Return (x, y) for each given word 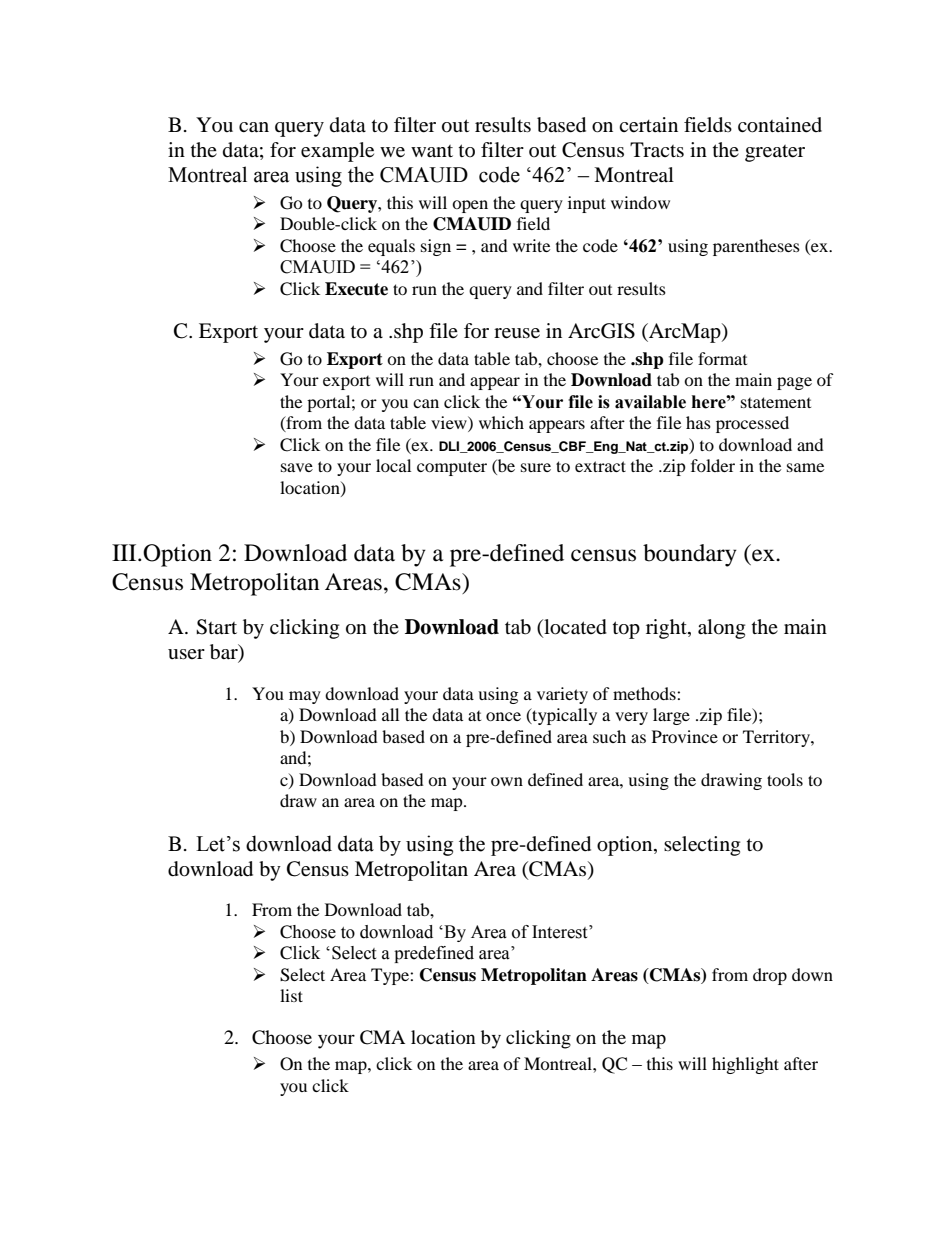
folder (713, 465)
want (432, 151)
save (297, 467)
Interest (561, 932)
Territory (777, 738)
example (337, 152)
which (501, 422)
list (291, 995)
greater (775, 153)
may (305, 697)
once (503, 716)
